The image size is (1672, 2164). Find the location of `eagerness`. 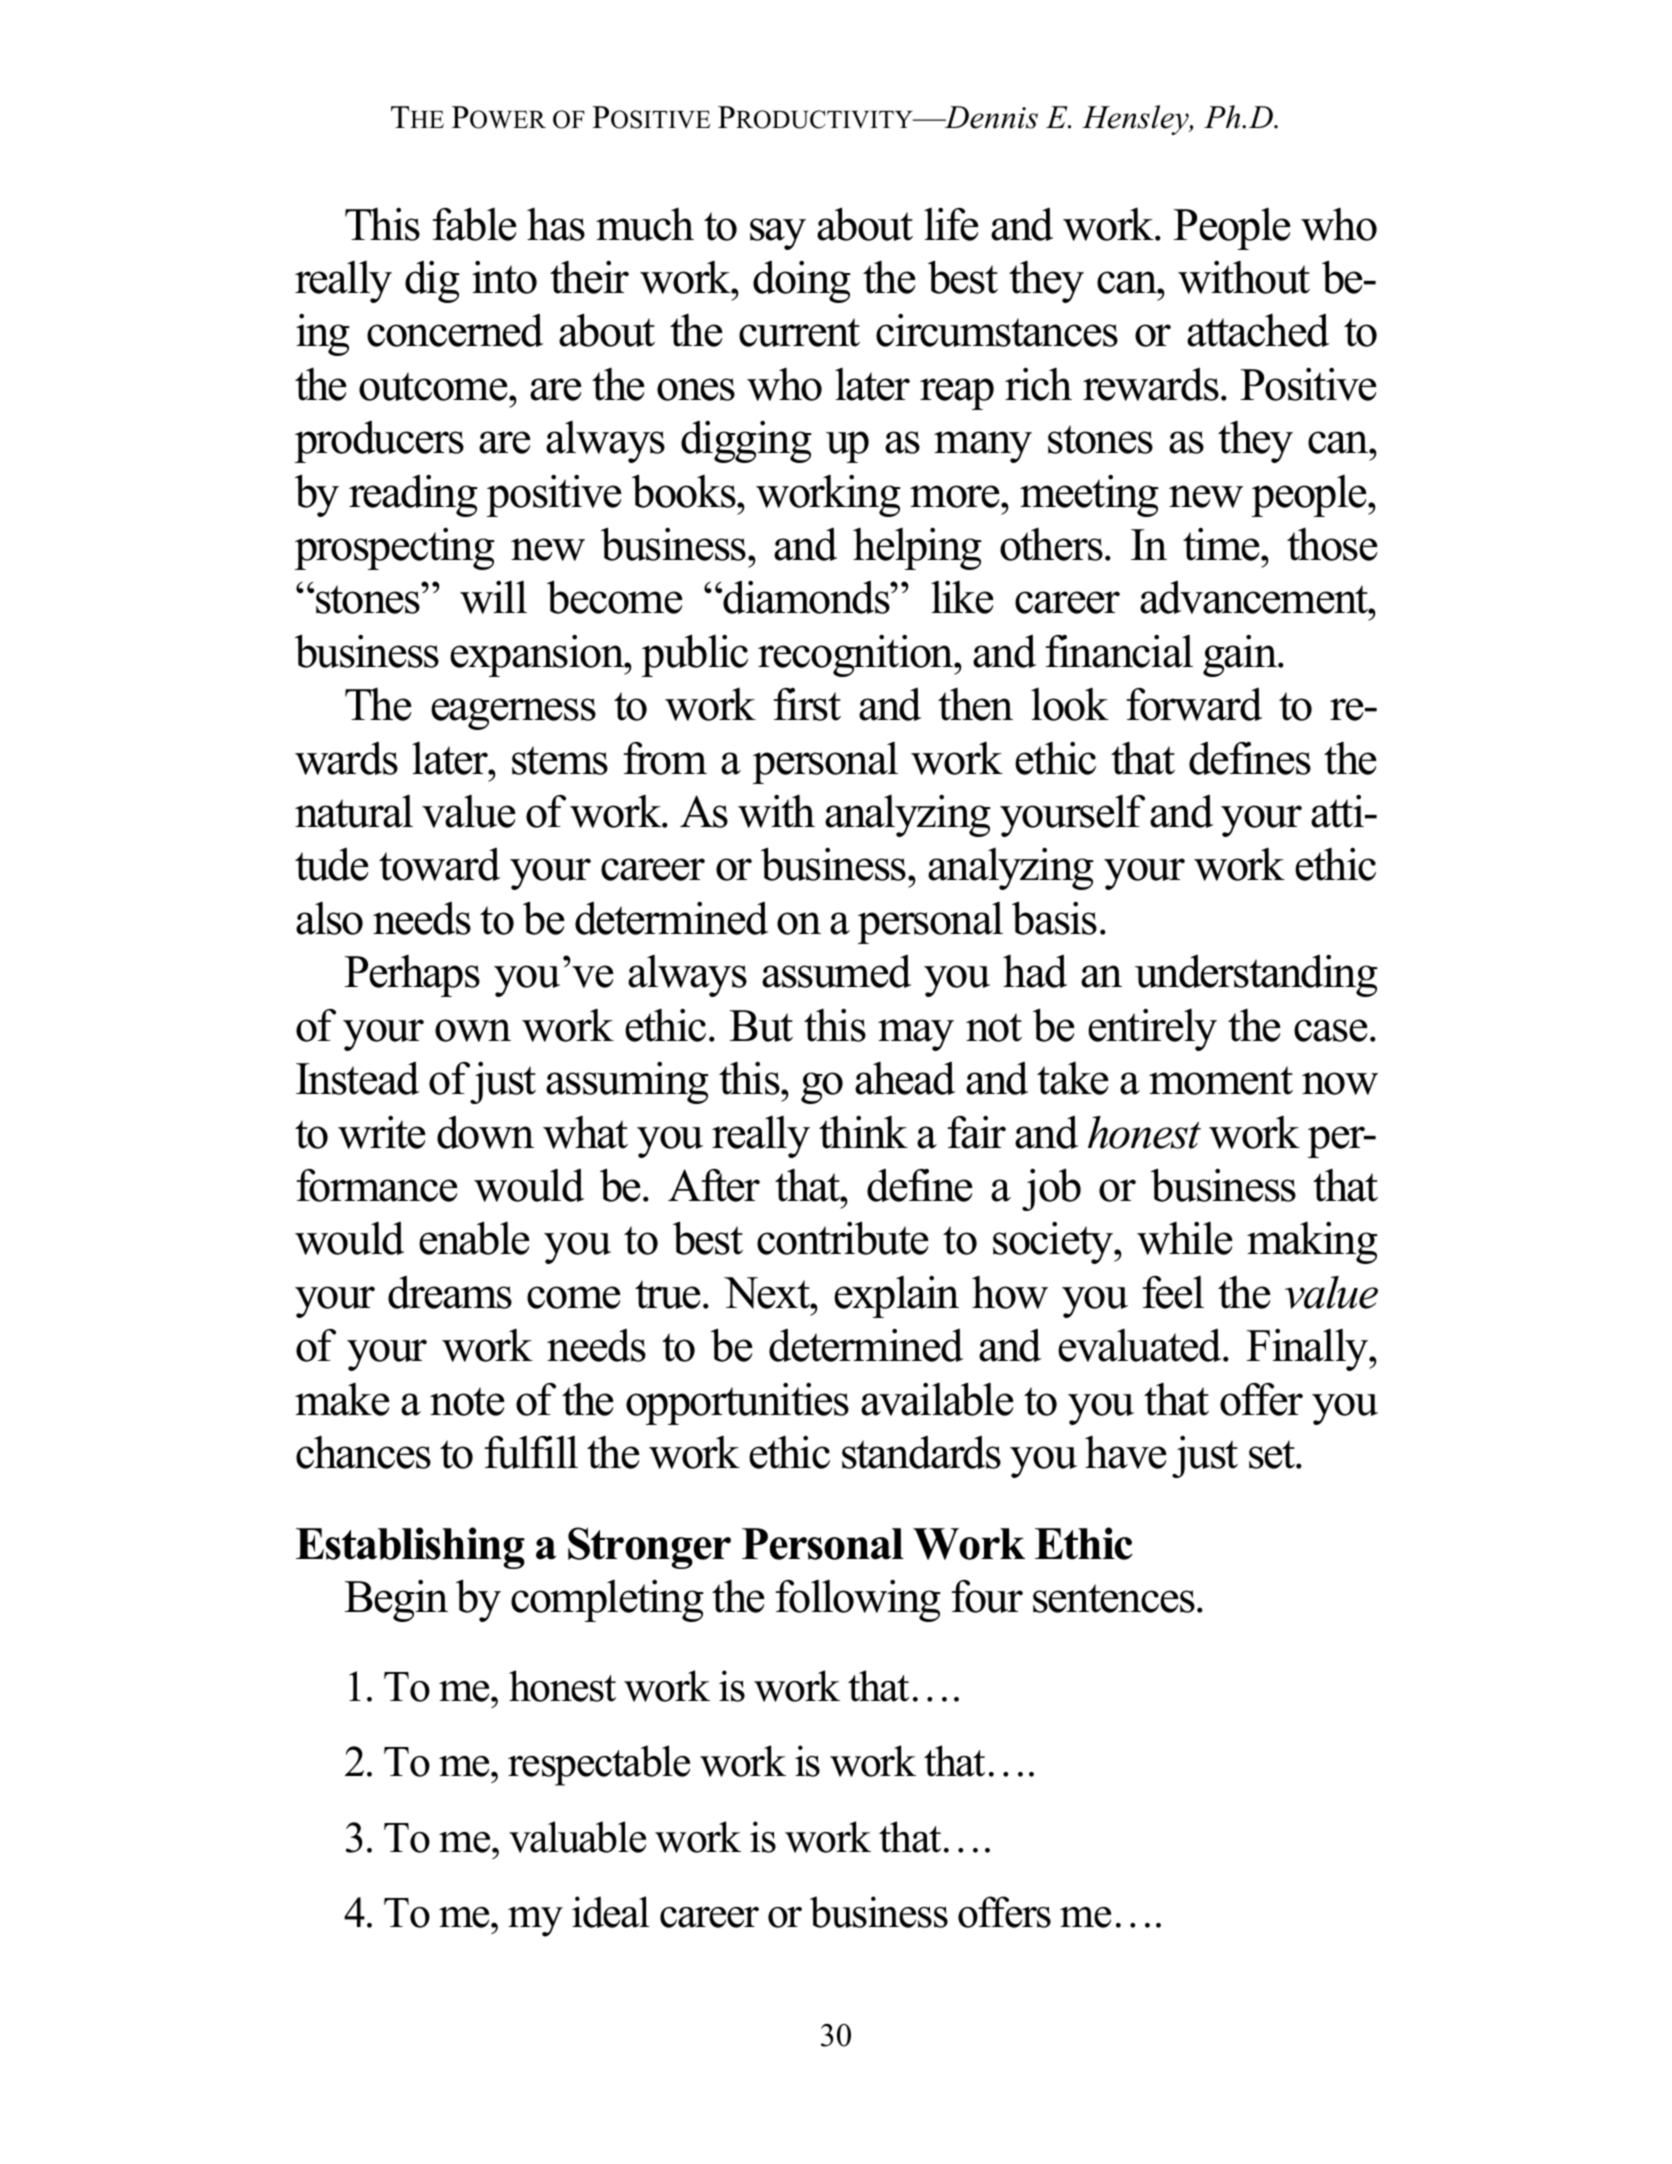

eagerness is located at coordinates (513, 714).
